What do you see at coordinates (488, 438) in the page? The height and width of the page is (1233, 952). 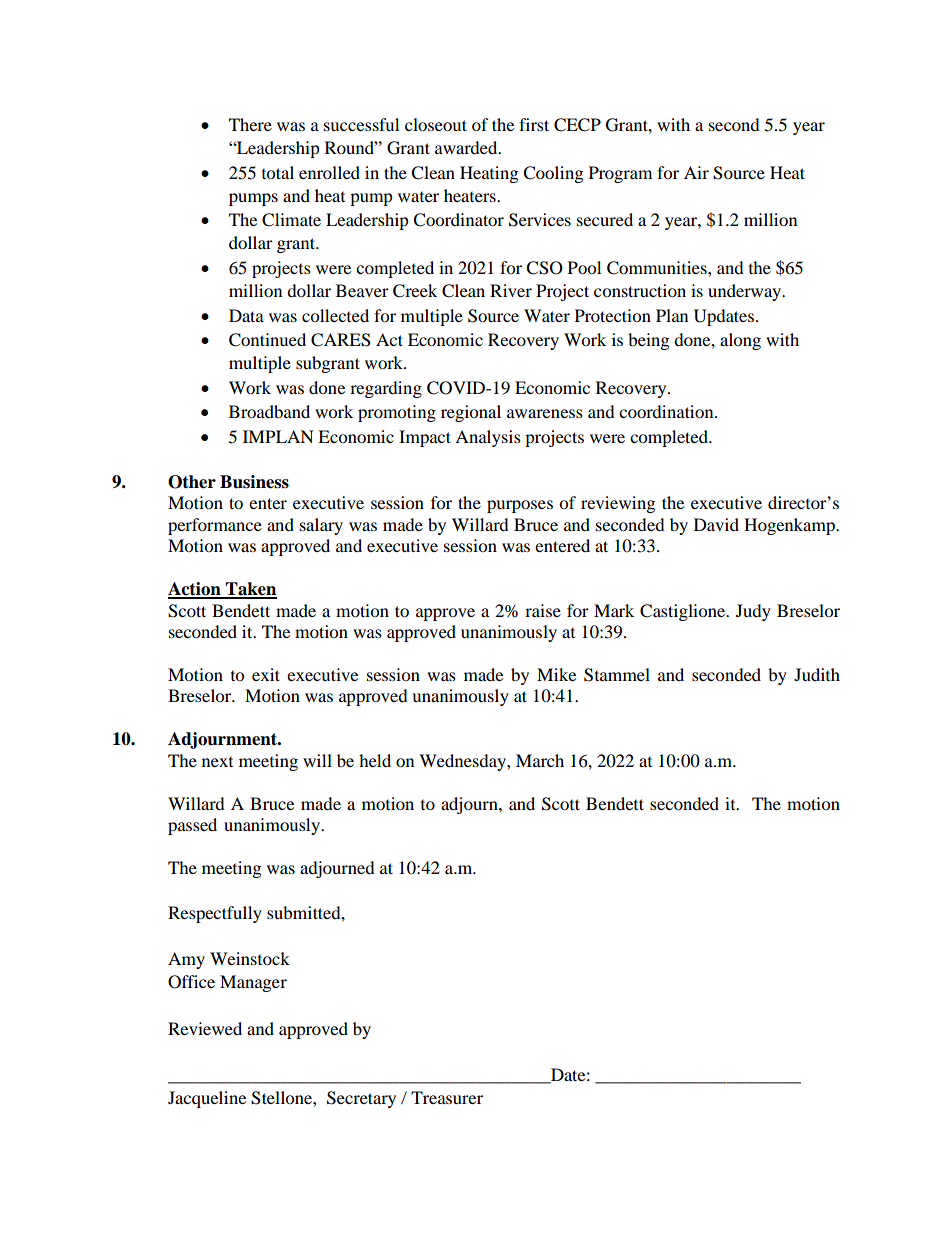 I see `Analysis` at bounding box center [488, 438].
